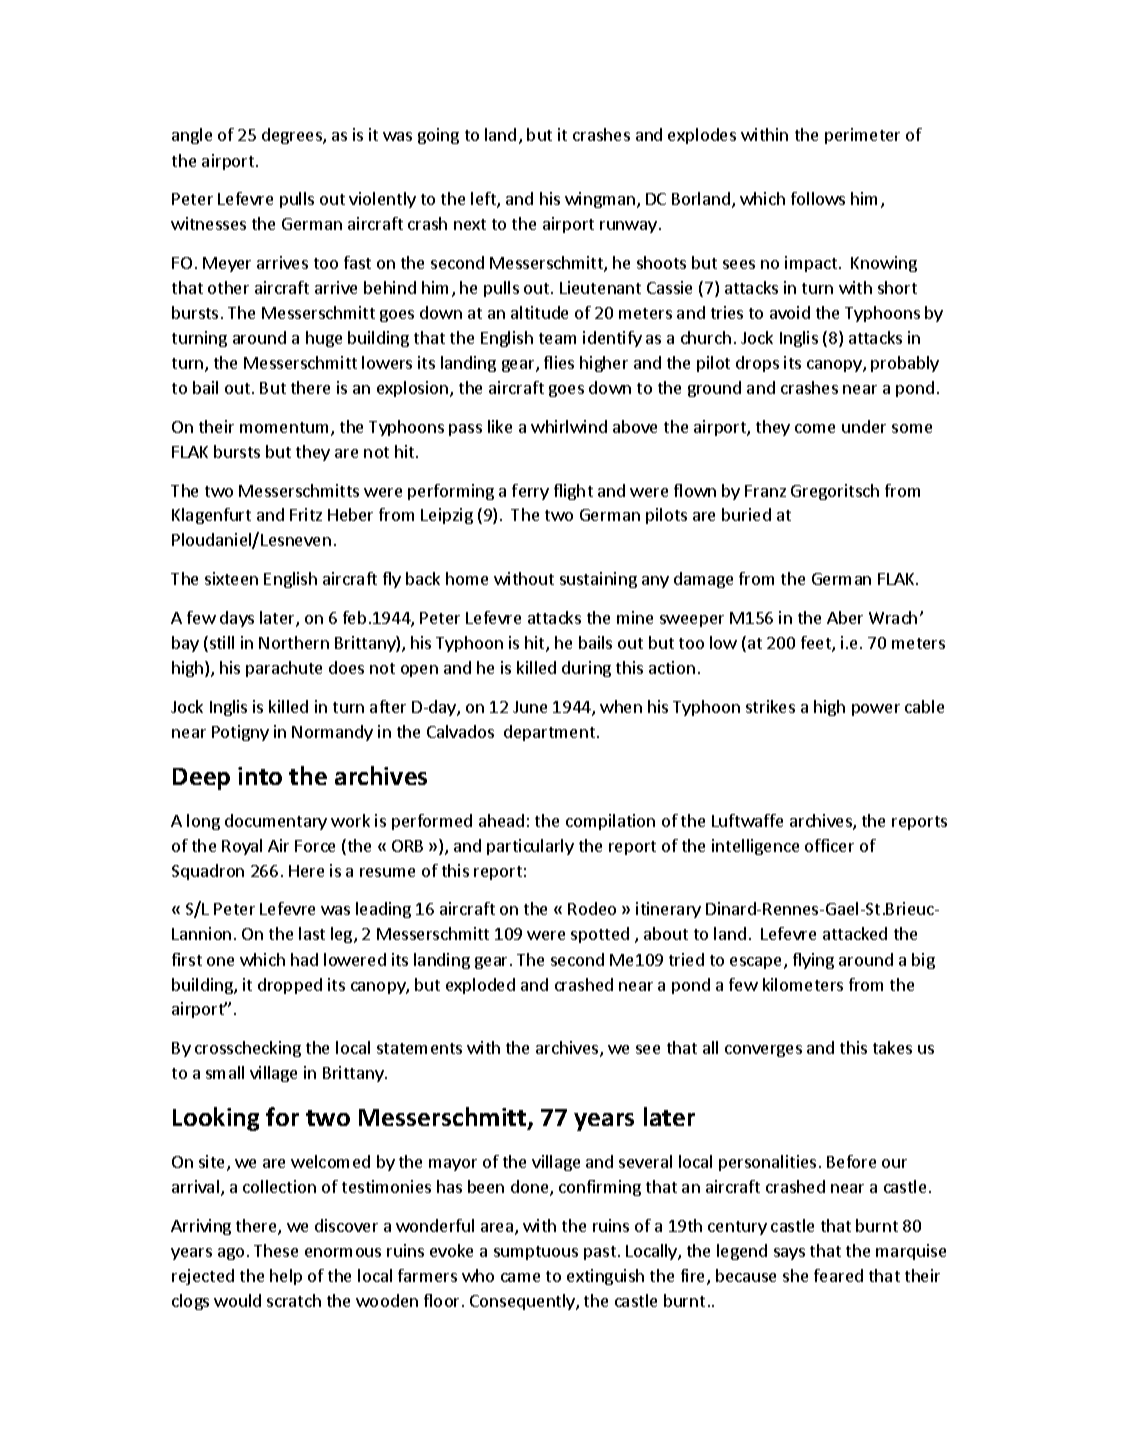 This document has width=1123, height=1453. Describe the element at coordinates (286, 1277) in the document. I see `help` at that location.
